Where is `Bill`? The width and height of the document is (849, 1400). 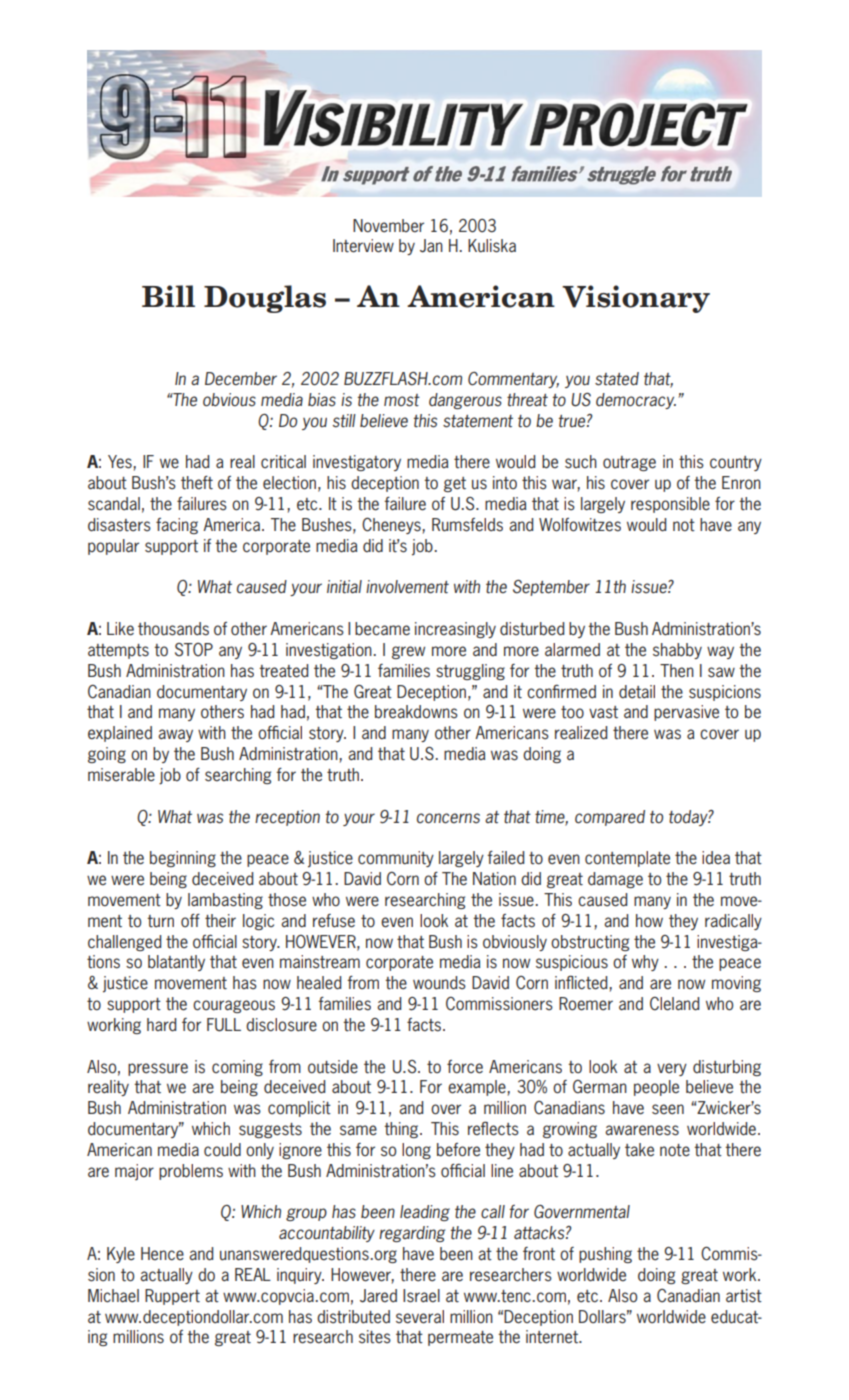
Bill is located at coordinates (168, 296).
